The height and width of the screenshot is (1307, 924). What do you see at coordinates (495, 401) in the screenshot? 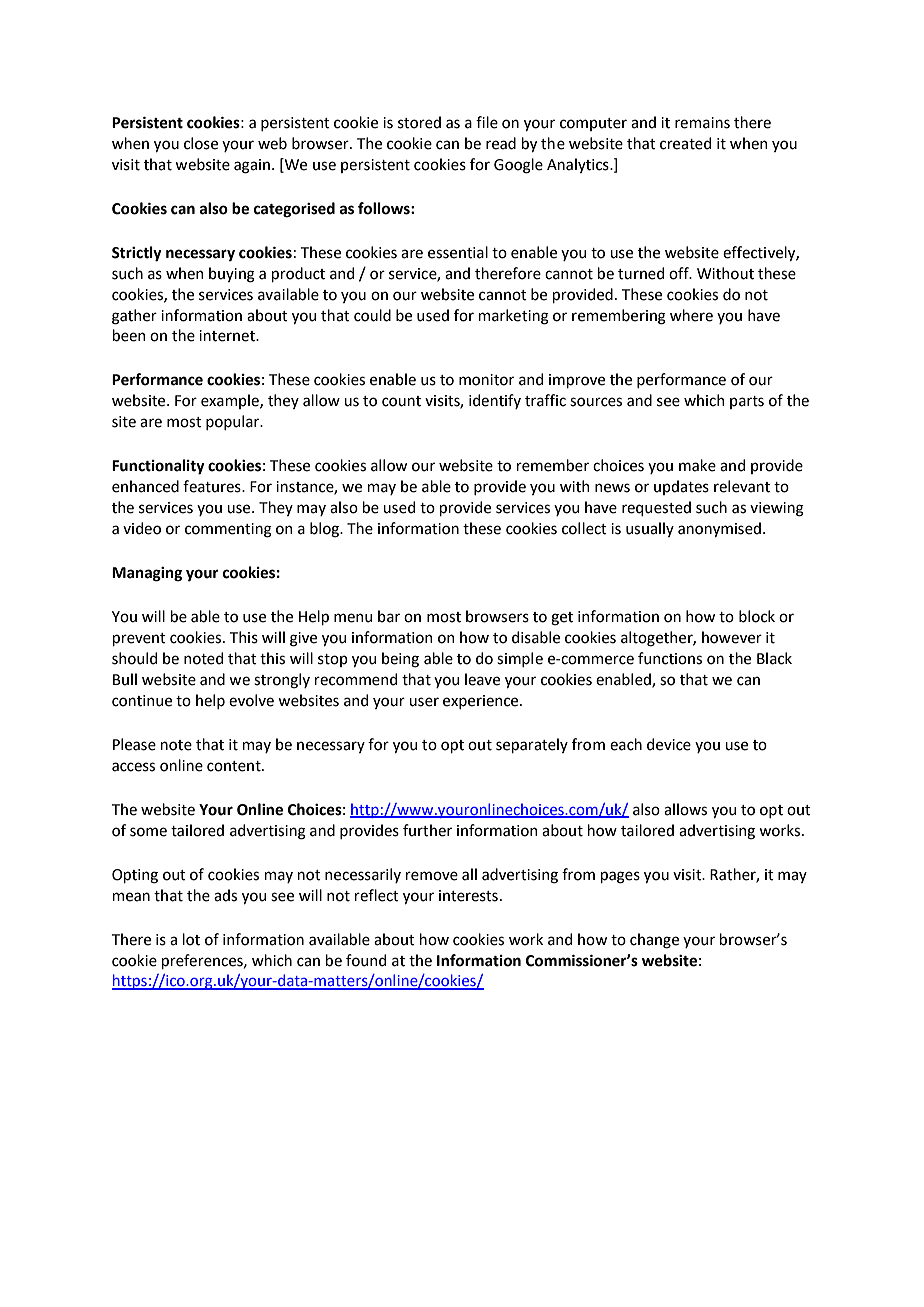
I see `identify` at bounding box center [495, 401].
